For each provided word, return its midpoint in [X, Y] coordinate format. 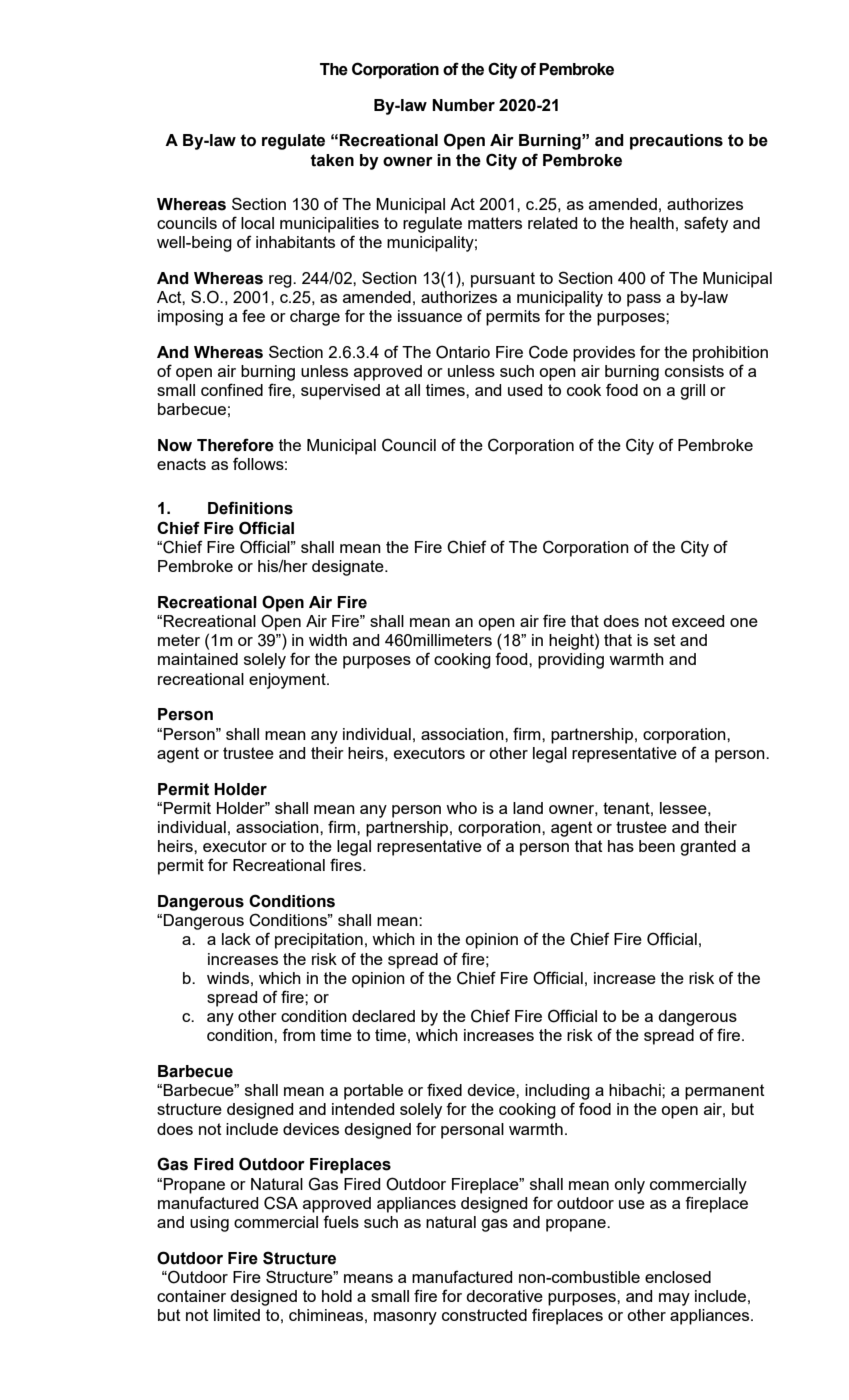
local [257, 223]
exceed [698, 621]
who [461, 808]
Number [463, 105]
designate [349, 568]
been [657, 846]
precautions [676, 142]
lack [236, 939]
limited [237, 1315]
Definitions [250, 508]
